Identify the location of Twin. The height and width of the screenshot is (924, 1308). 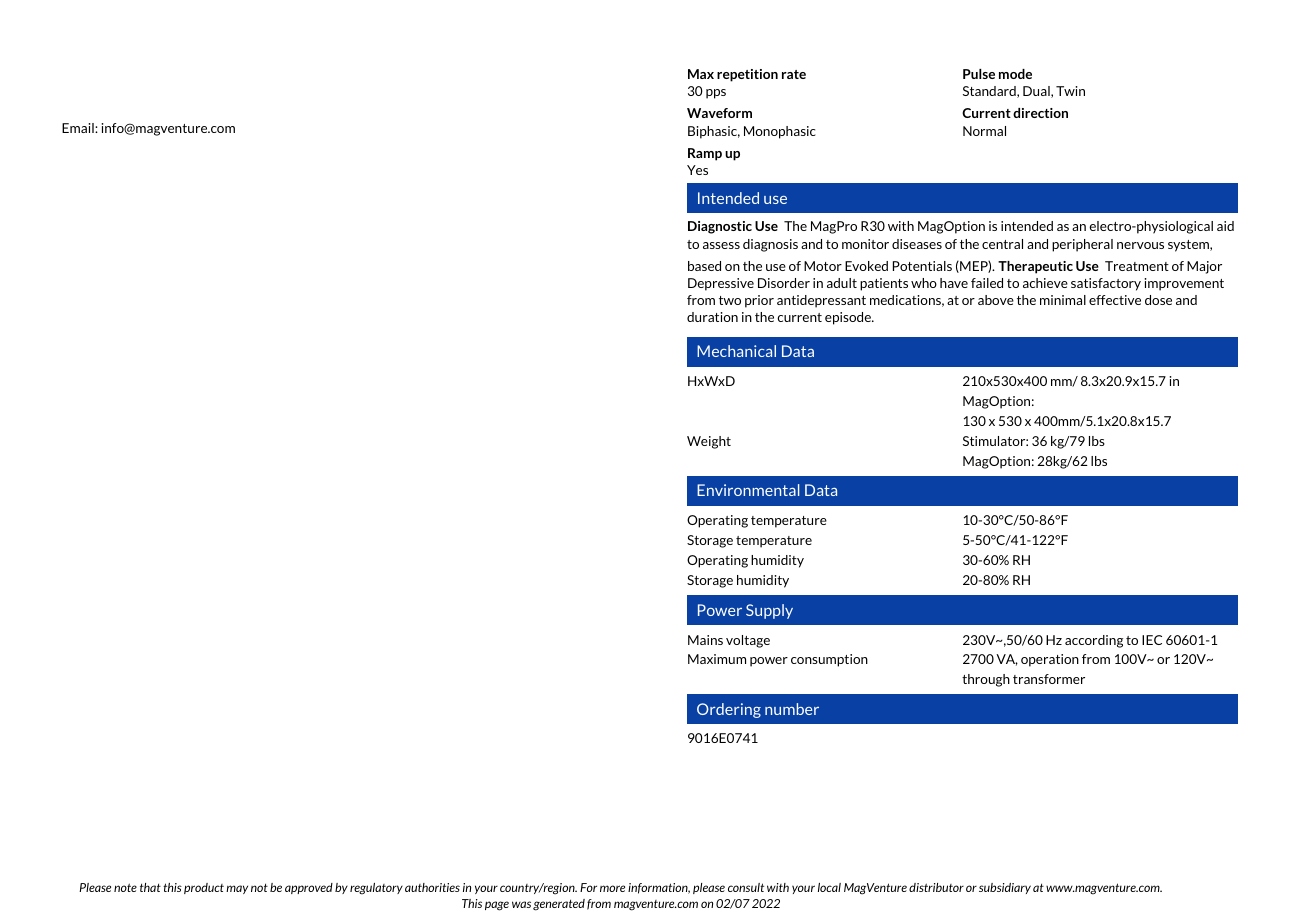
(1070, 91).
